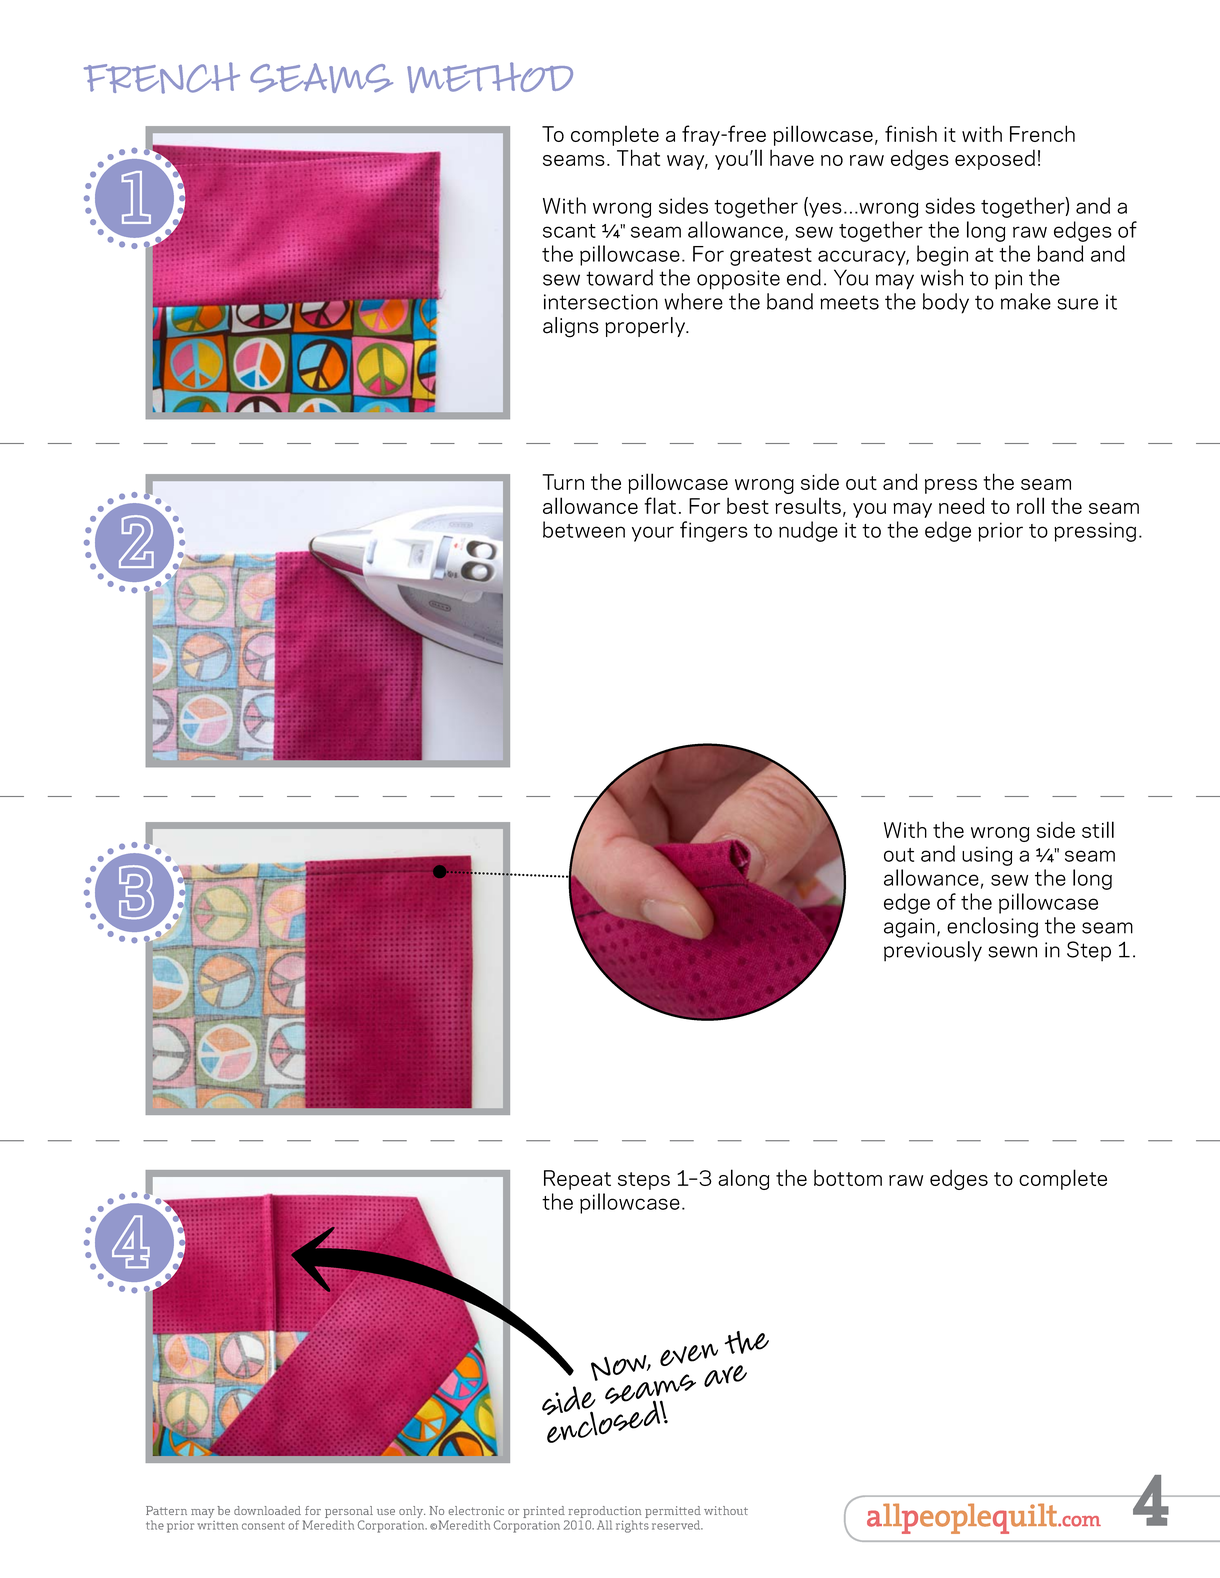  I want to click on METHOD, so click(490, 77).
